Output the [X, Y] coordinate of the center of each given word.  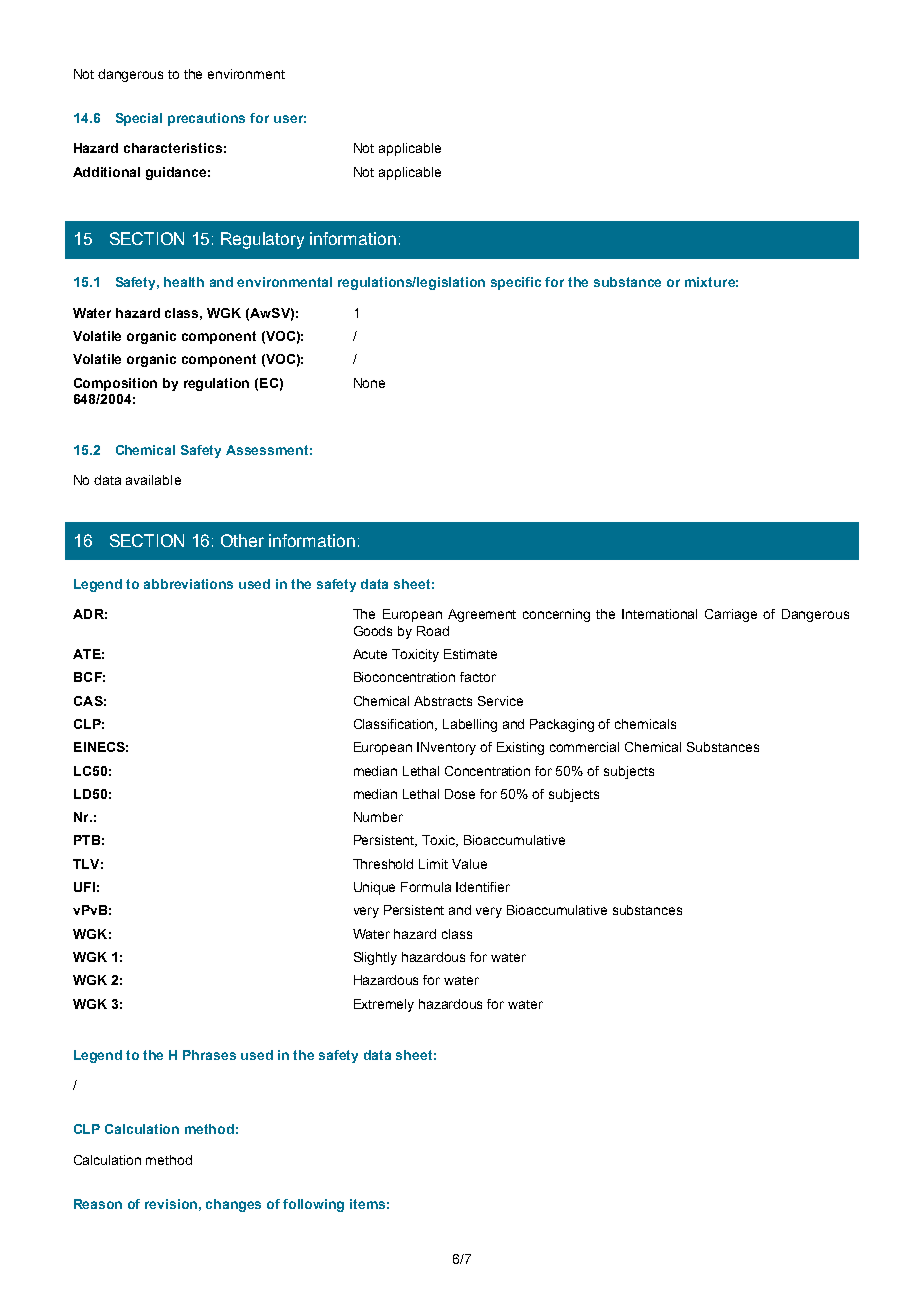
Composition [115, 384]
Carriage [731, 615]
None [369, 383]
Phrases [209, 1055]
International [659, 614]
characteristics [173, 148]
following [313, 1205]
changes [233, 1205]
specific [516, 283]
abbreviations [188, 584]
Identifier [483, 887]
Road [433, 631]
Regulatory [262, 240]
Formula [426, 887]
